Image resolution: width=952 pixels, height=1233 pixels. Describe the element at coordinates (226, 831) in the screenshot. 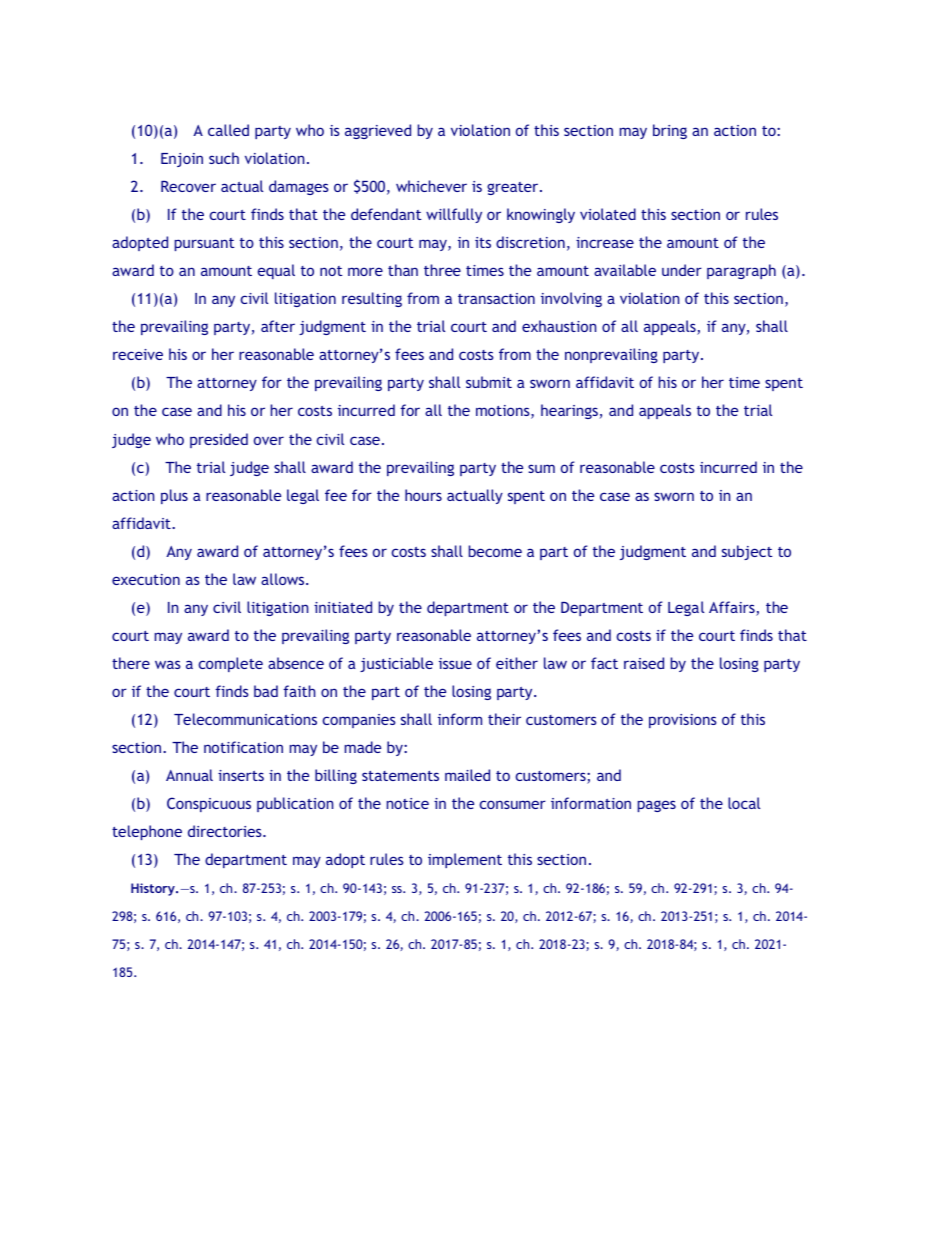

I see `directories` at that location.
